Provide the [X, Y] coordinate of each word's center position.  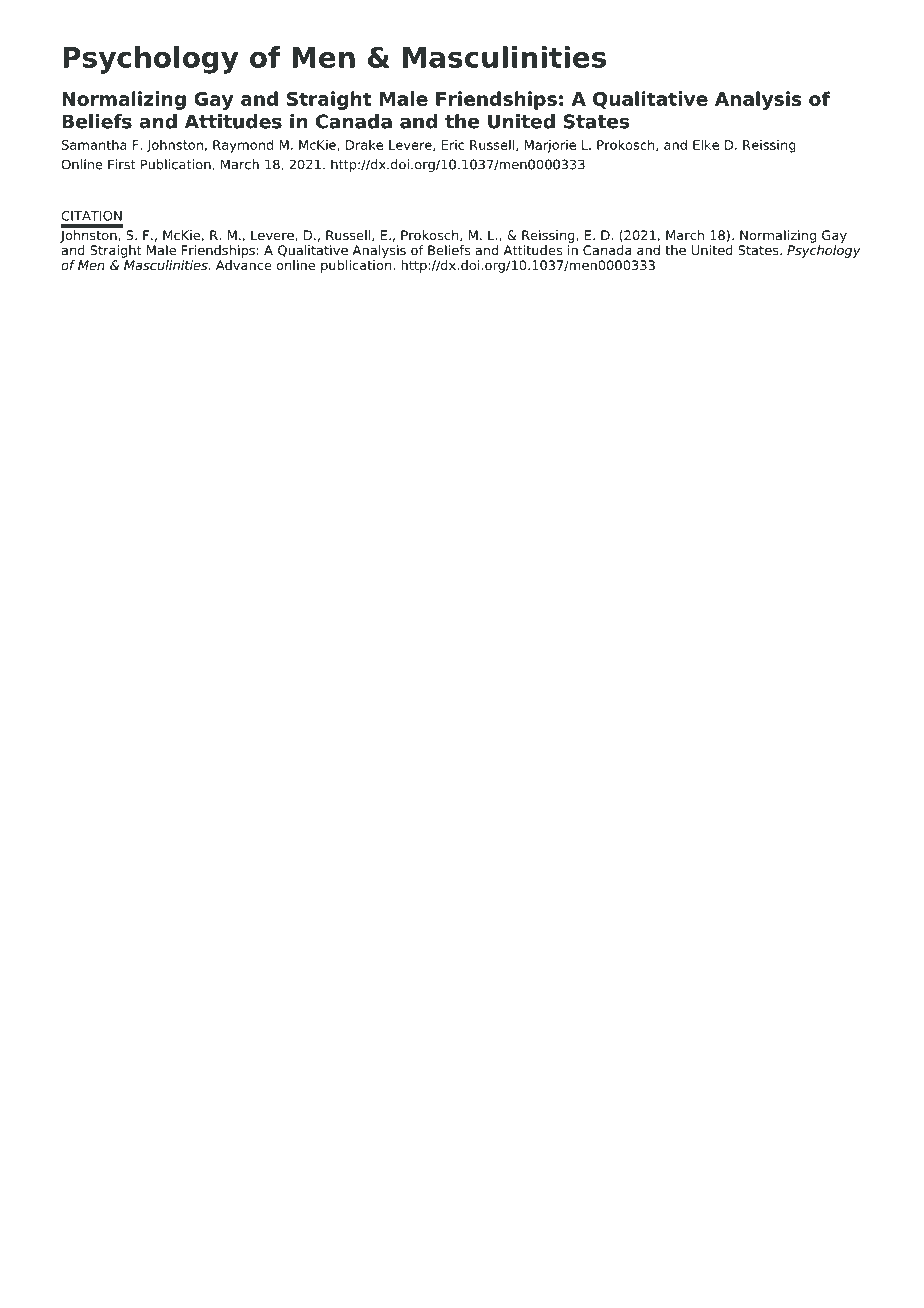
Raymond [243, 146]
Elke [706, 145]
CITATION [91, 216]
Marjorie [550, 146]
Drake [364, 145]
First [122, 164]
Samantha [94, 145]
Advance [244, 263]
